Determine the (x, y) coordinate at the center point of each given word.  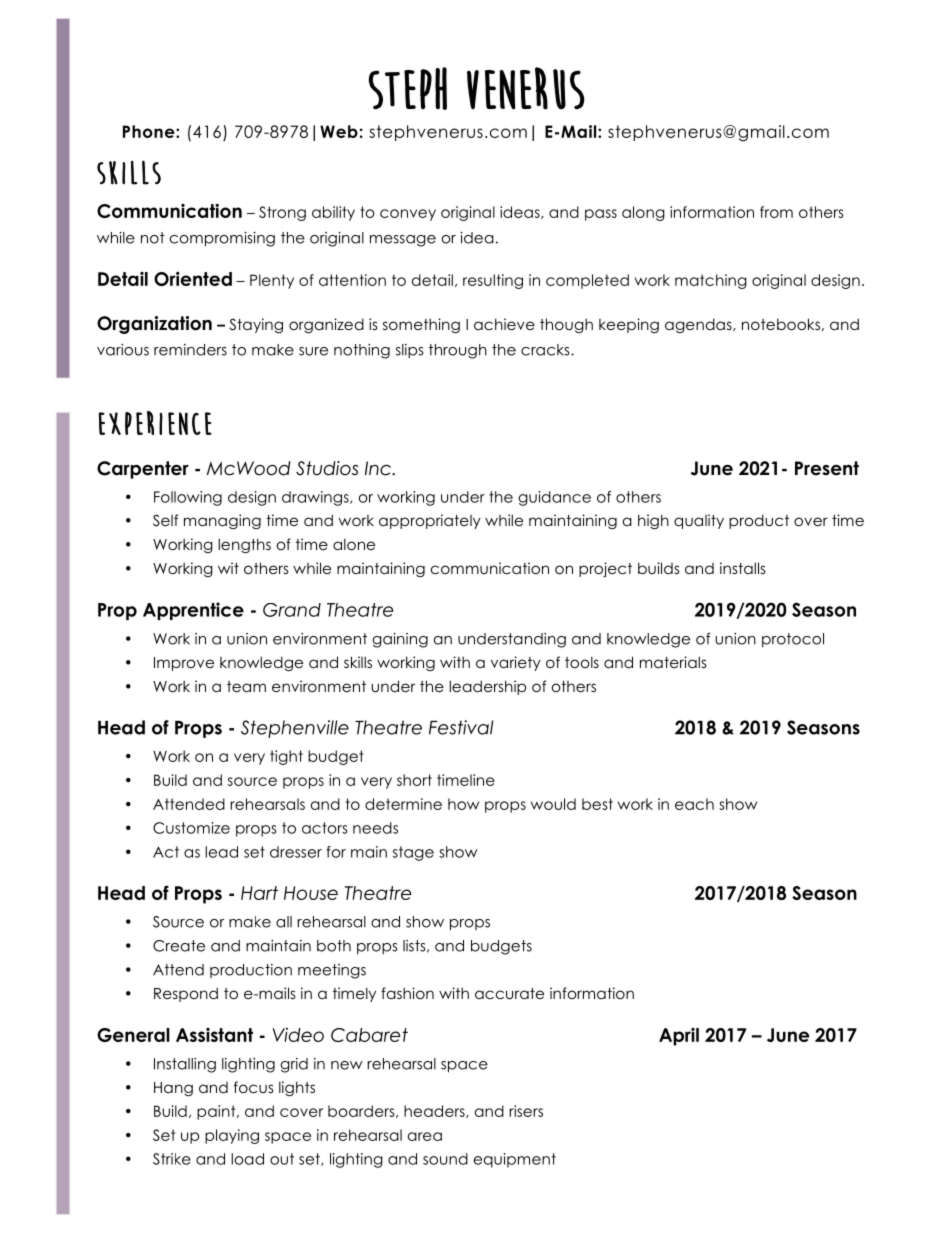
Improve (184, 664)
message (403, 241)
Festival (461, 727)
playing (232, 1136)
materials (673, 662)
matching (711, 281)
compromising (222, 239)
